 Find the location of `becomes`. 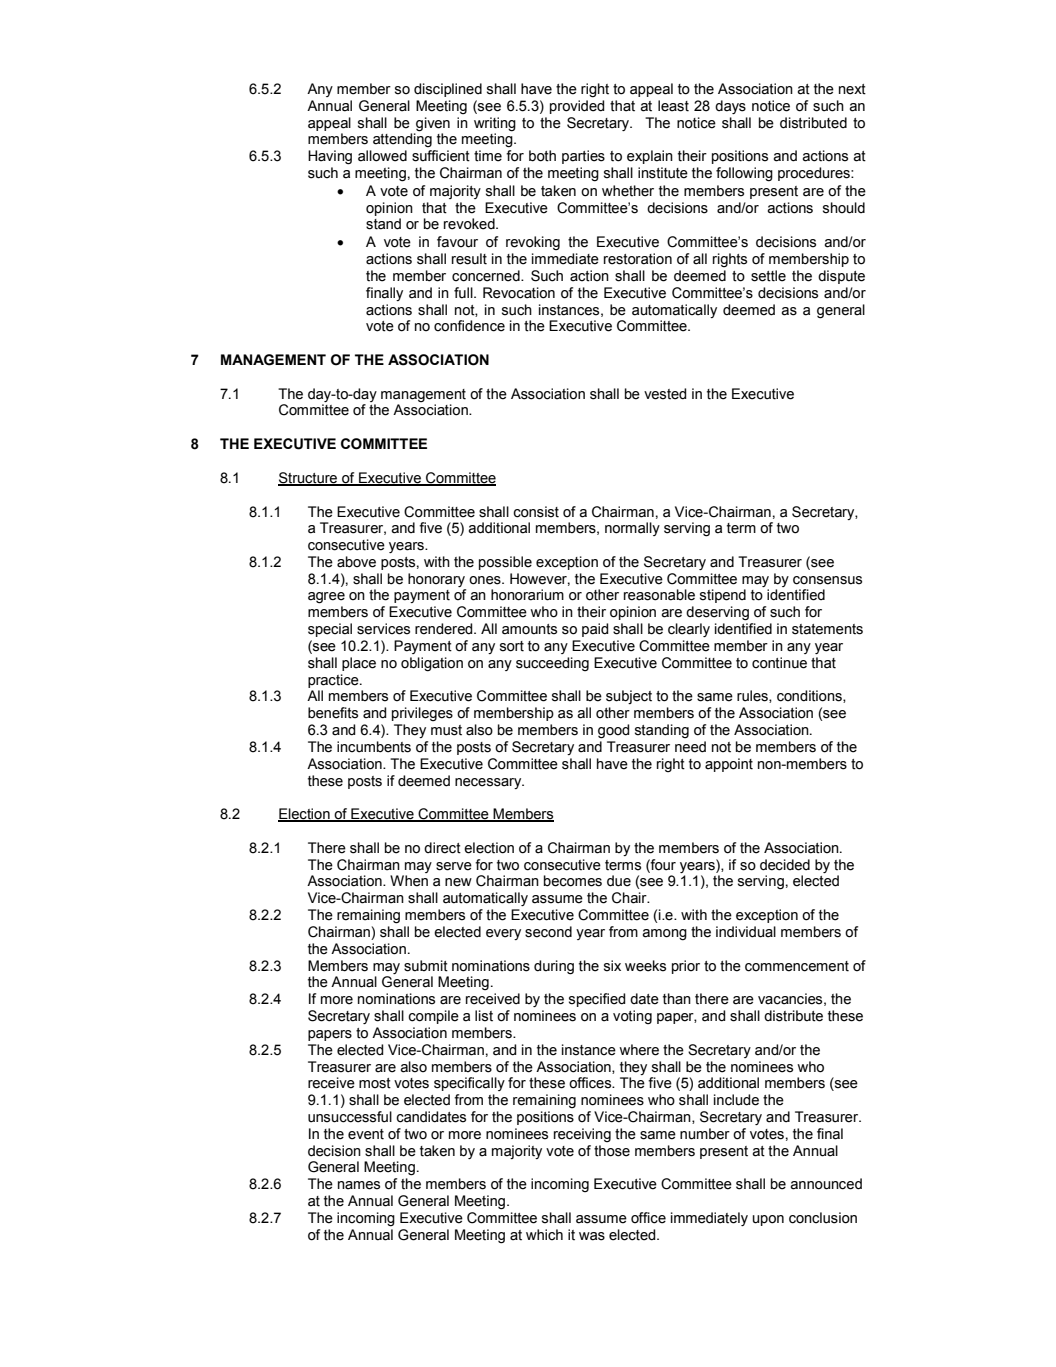

becomes is located at coordinates (573, 881).
